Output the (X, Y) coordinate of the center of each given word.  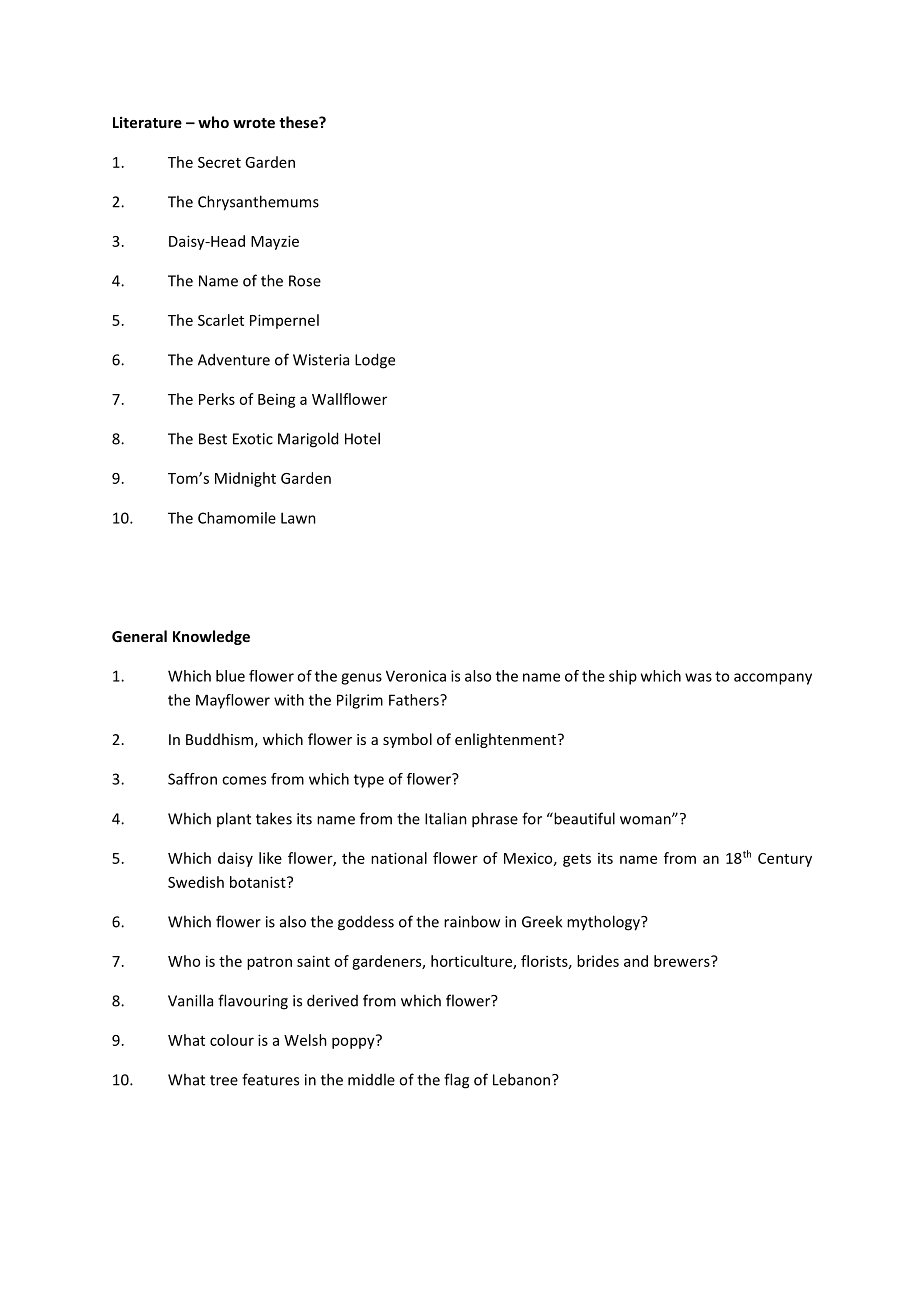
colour (232, 1040)
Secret (219, 162)
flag (456, 1081)
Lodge (375, 361)
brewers (683, 961)
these (299, 122)
